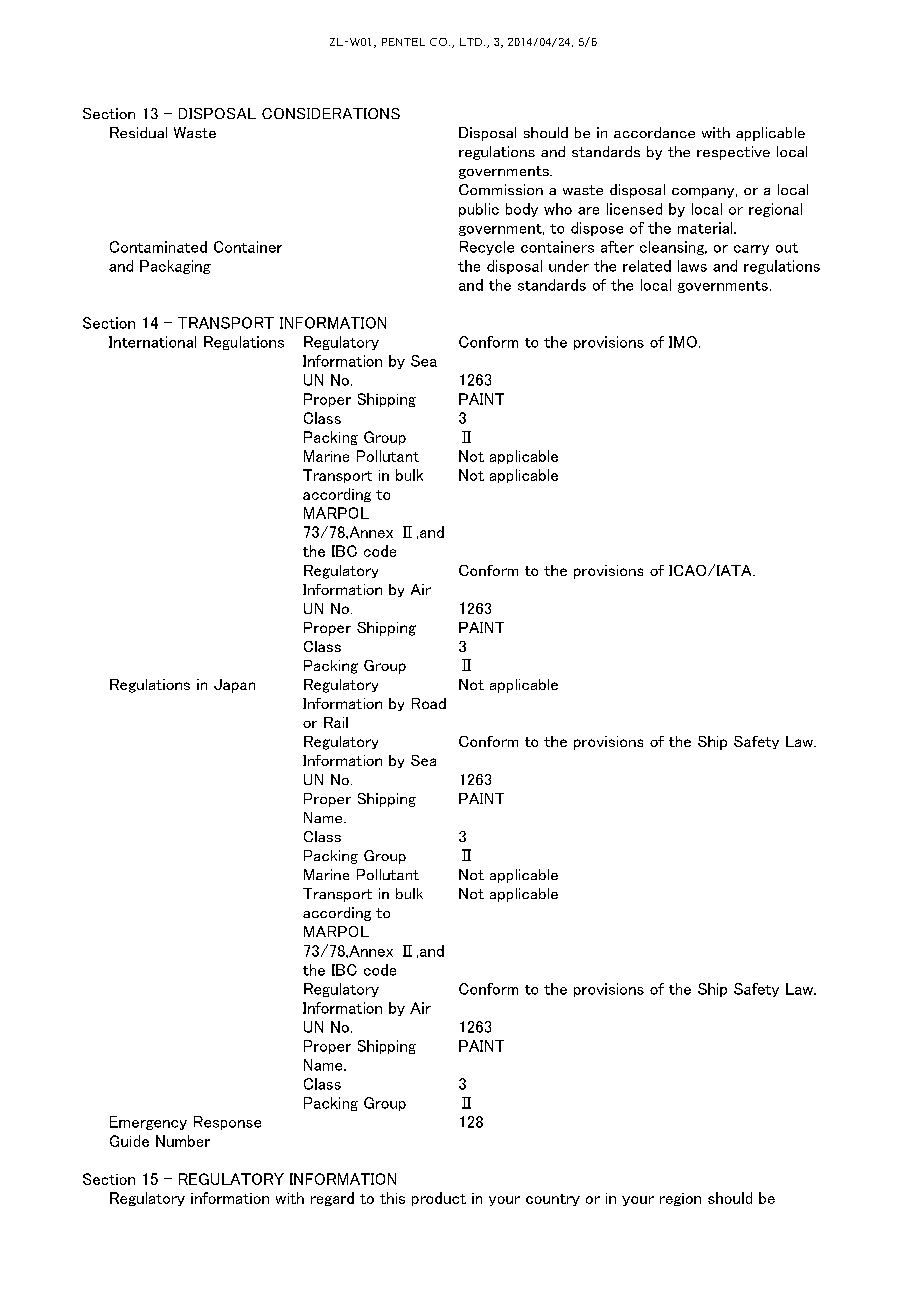  What do you see at coordinates (471, 42) in the screenshot?
I see `LTD` at bounding box center [471, 42].
